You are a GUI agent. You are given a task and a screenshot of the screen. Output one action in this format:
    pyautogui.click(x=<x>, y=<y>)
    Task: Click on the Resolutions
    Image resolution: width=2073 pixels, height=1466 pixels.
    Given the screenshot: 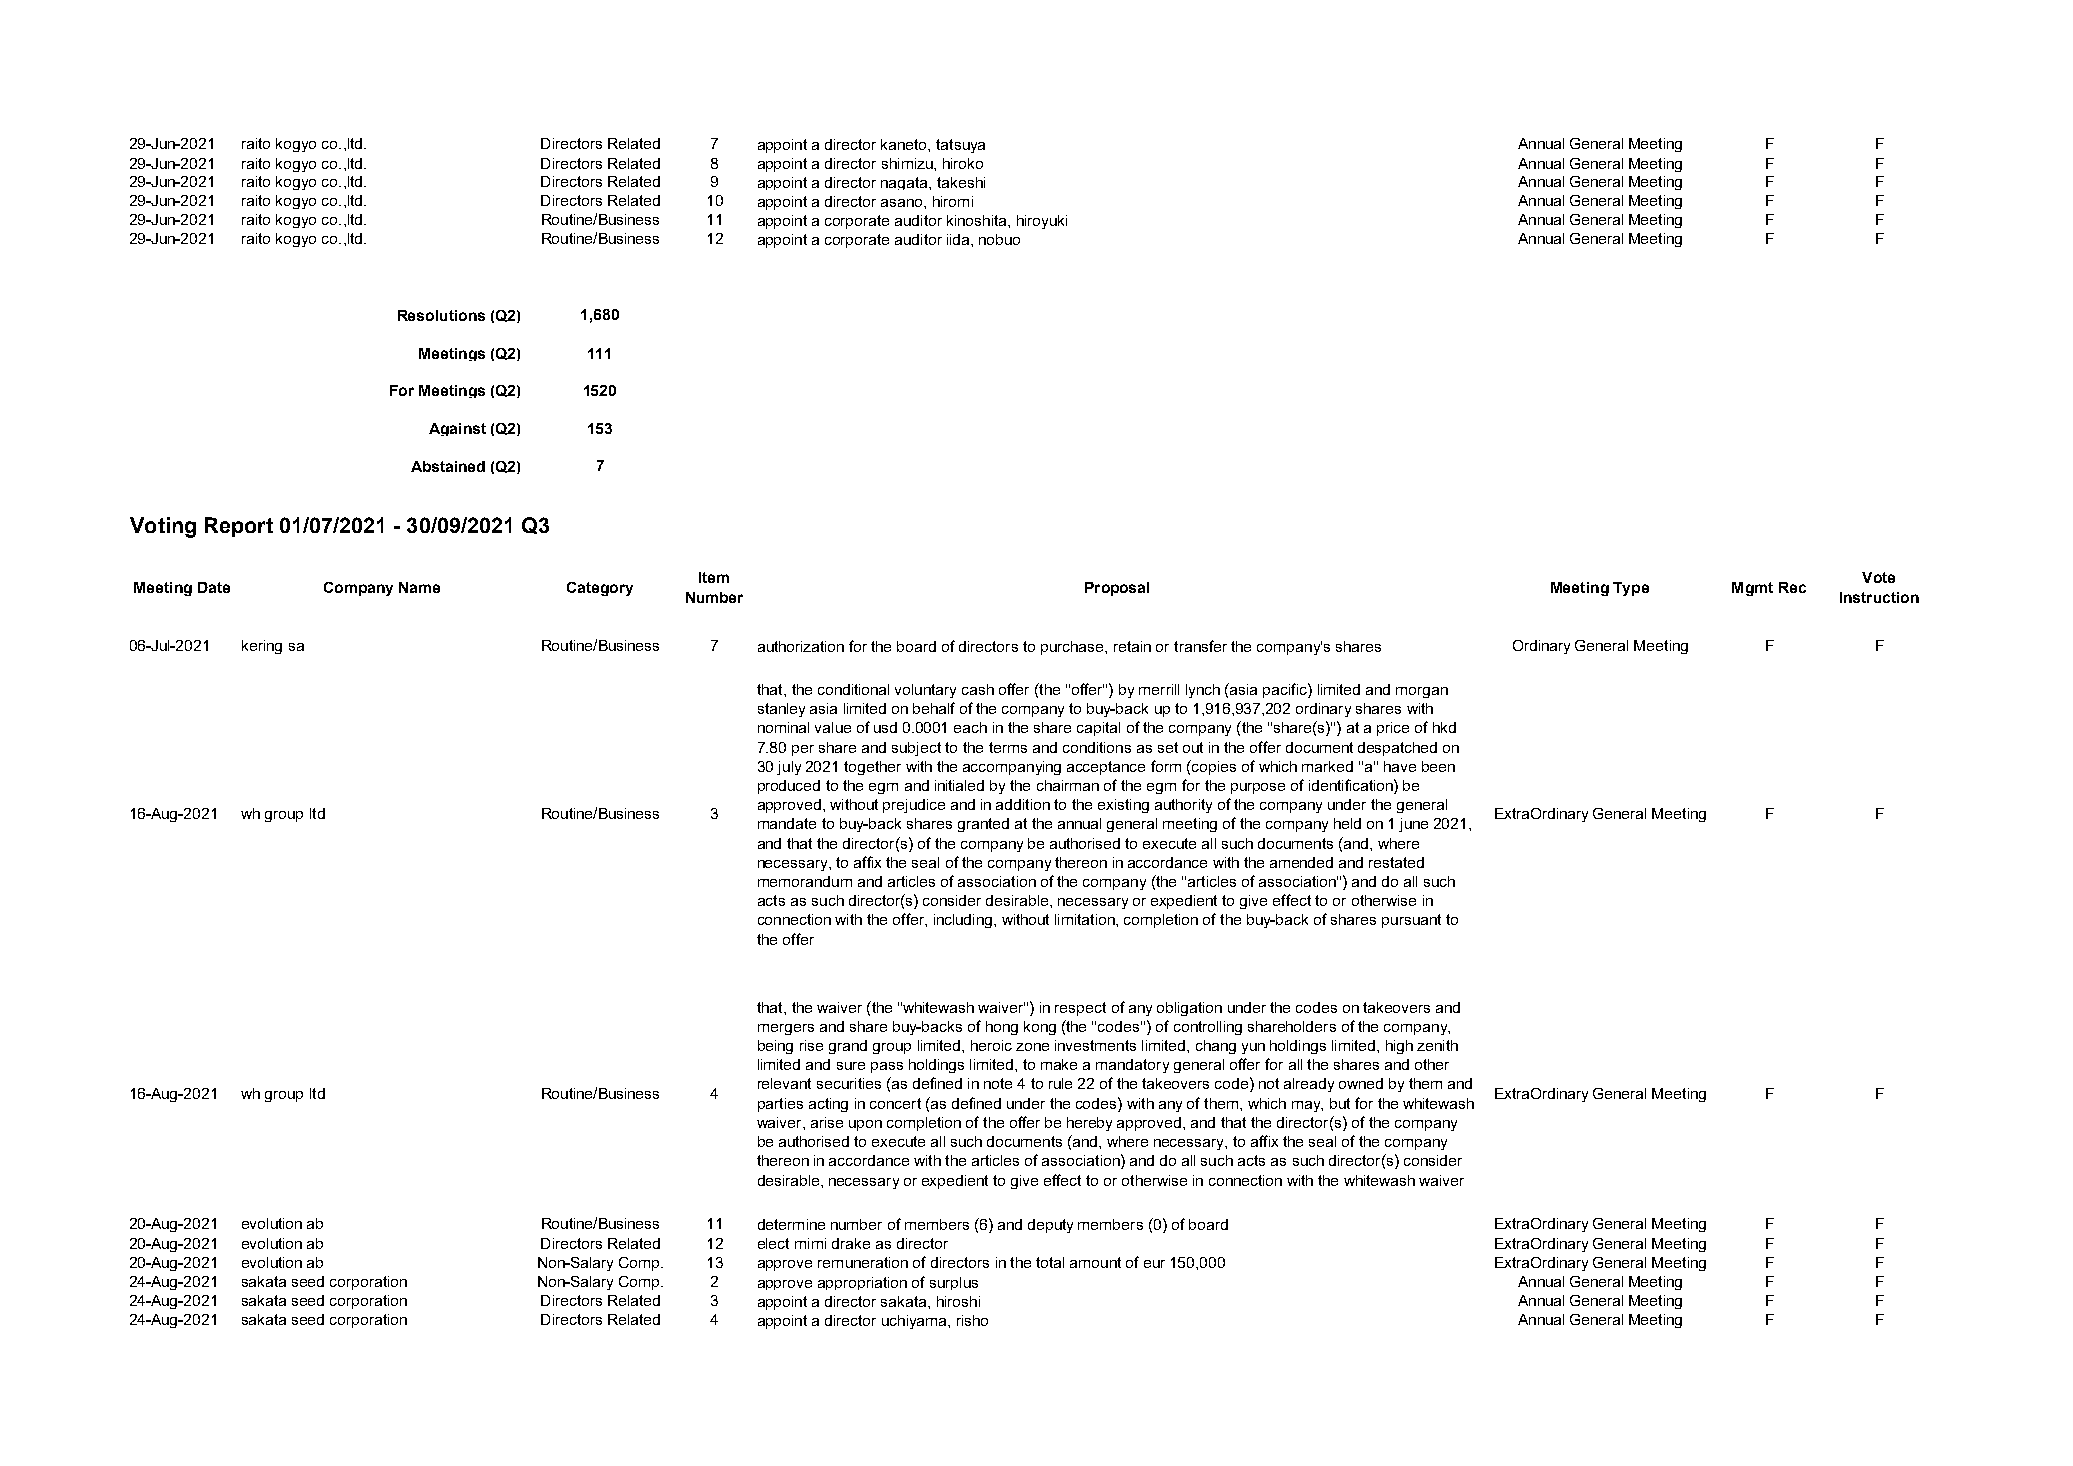 What is the action you would take?
    pyautogui.click(x=441, y=315)
